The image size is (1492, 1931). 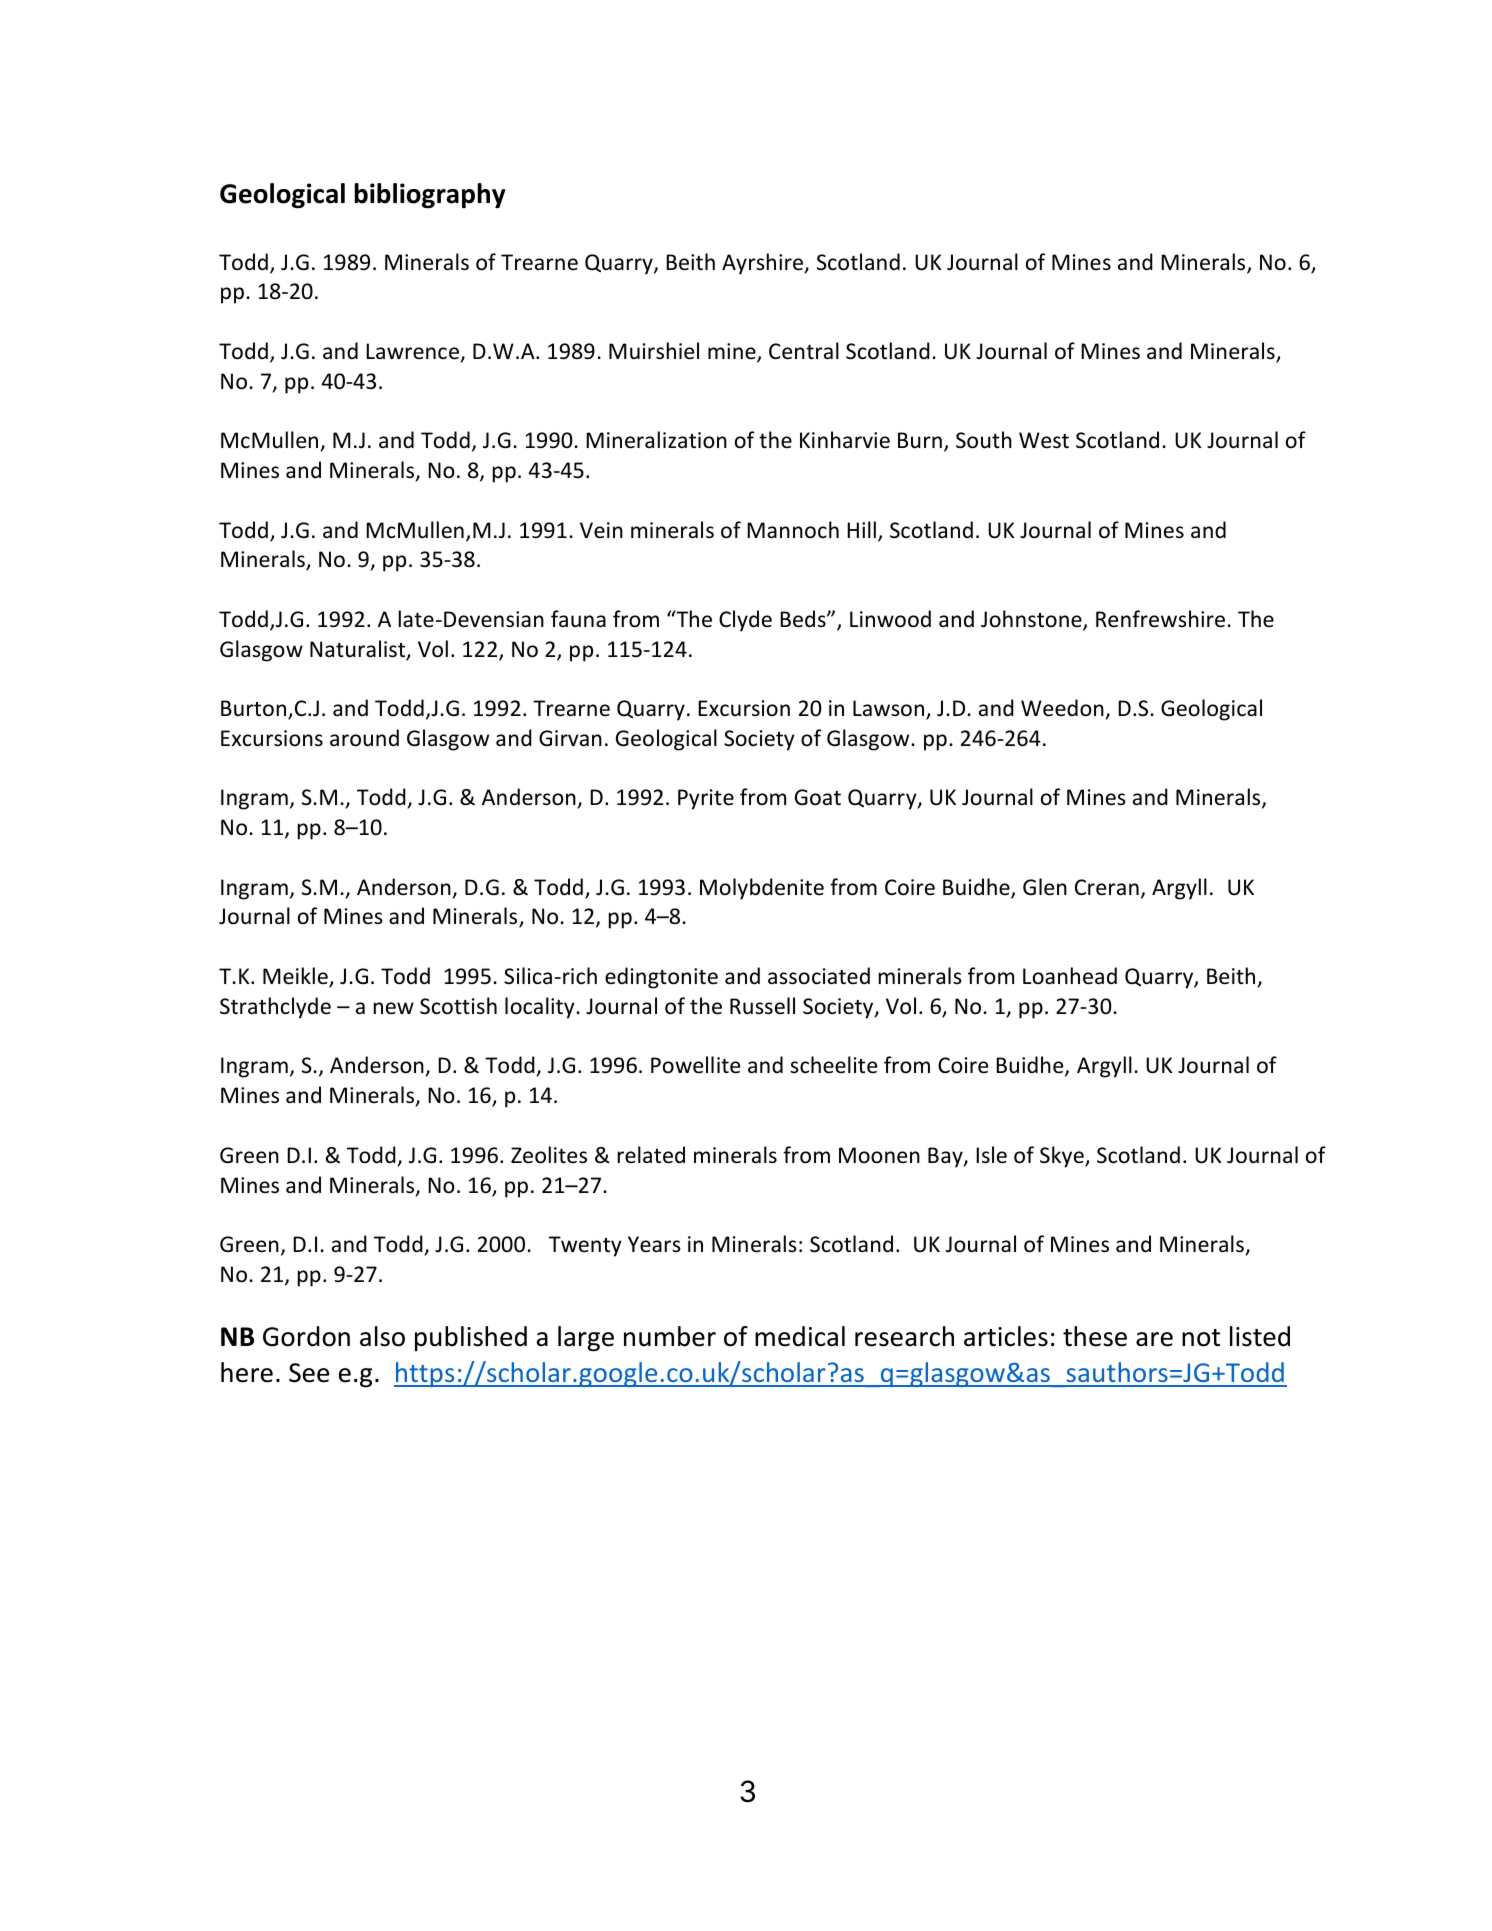 What do you see at coordinates (800, 1336) in the screenshot?
I see `medical` at bounding box center [800, 1336].
